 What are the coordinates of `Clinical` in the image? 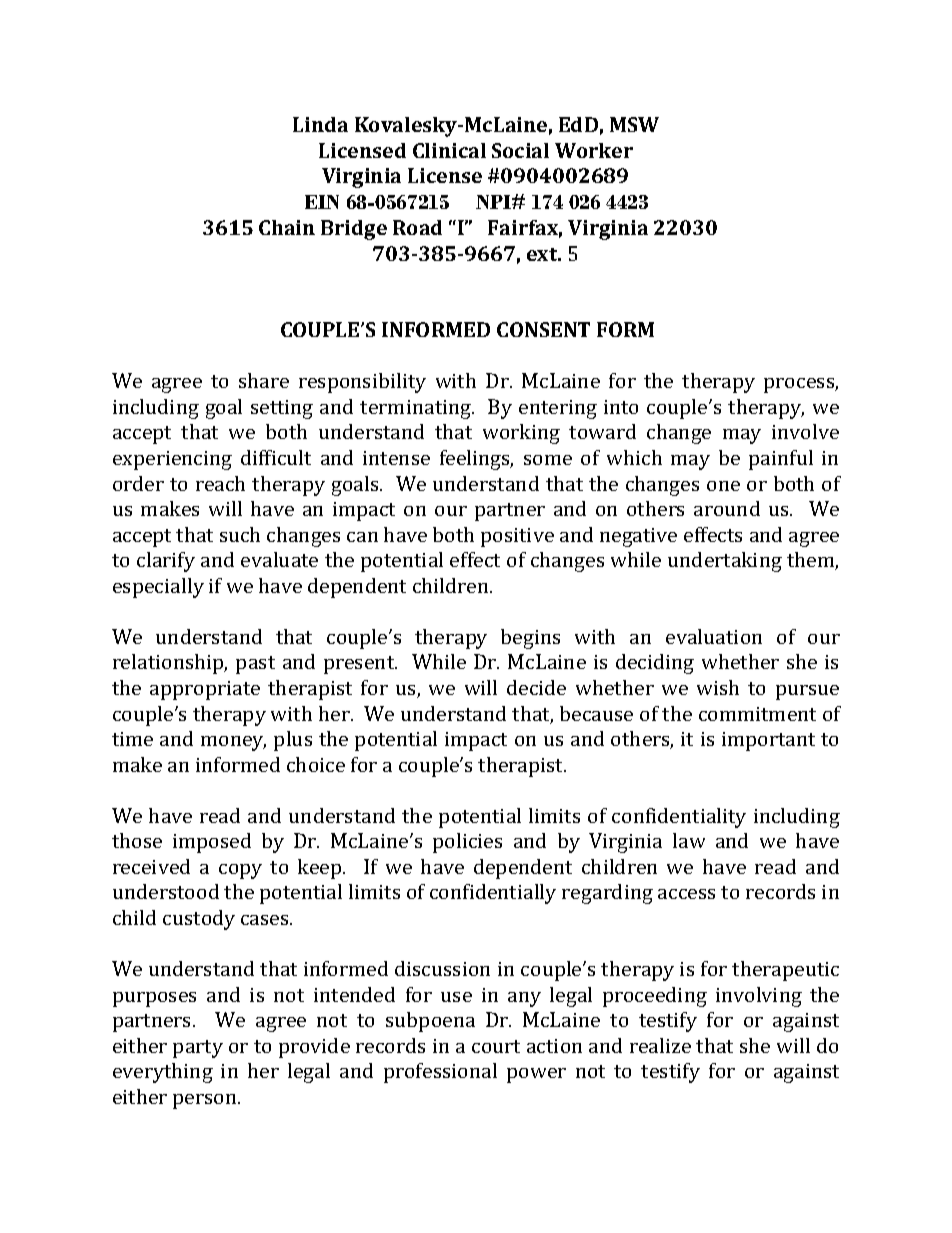 It's located at (449, 150).
